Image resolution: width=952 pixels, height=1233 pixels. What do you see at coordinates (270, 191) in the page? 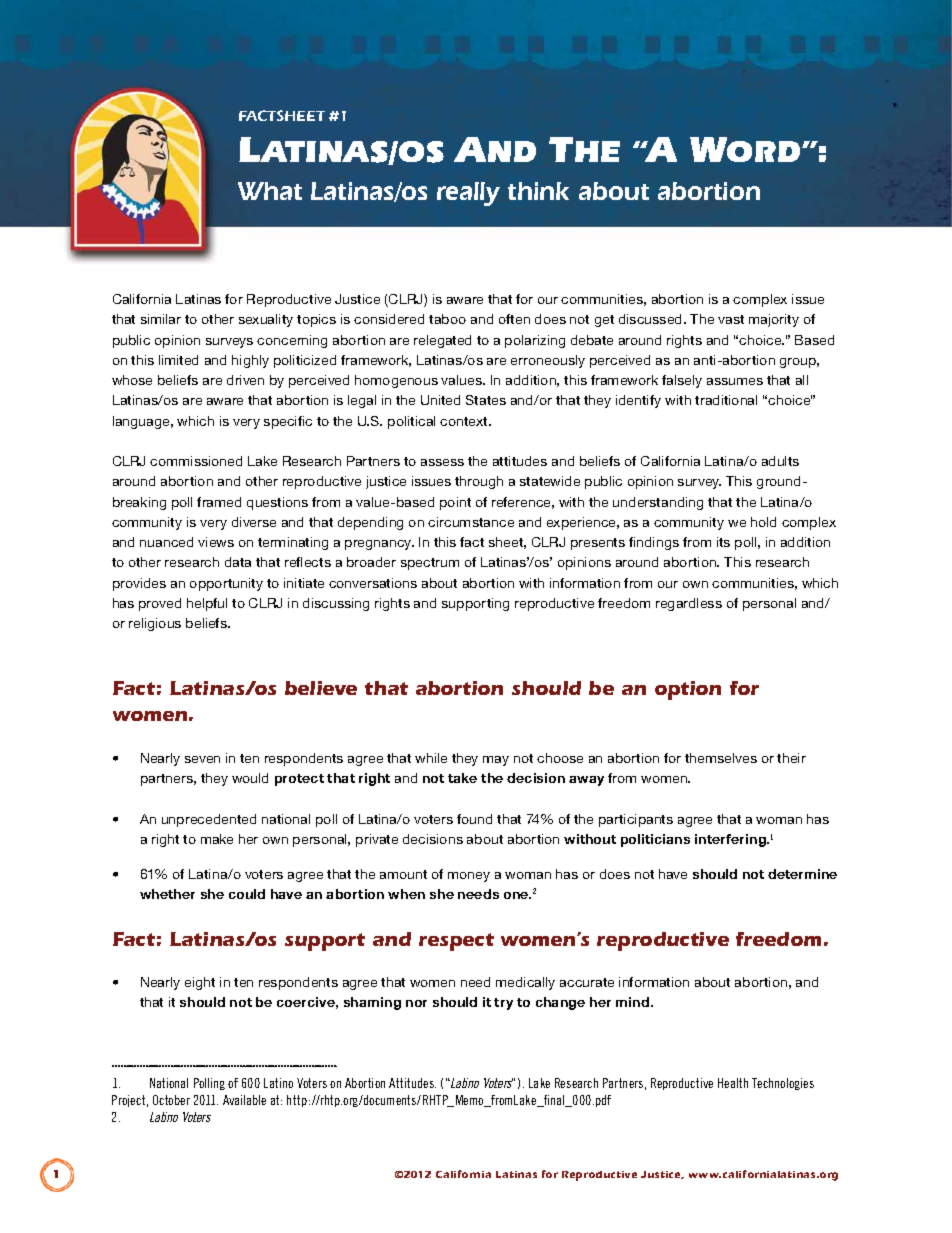
I see `What` at bounding box center [270, 191].
